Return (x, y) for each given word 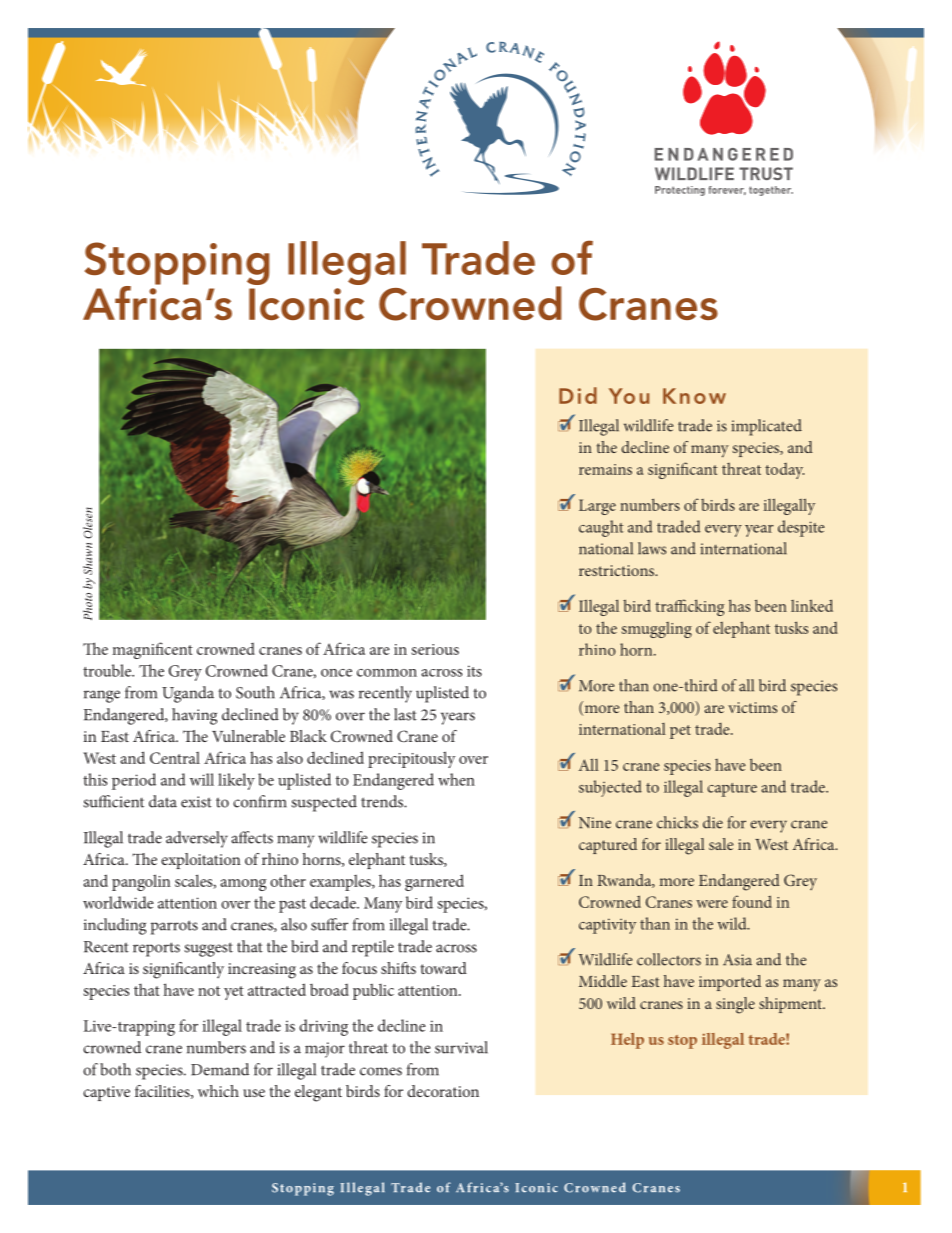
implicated (766, 427)
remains (605, 469)
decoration (443, 1091)
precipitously (411, 759)
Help (627, 1041)
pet (680, 732)
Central (175, 758)
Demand (220, 1069)
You (629, 396)
